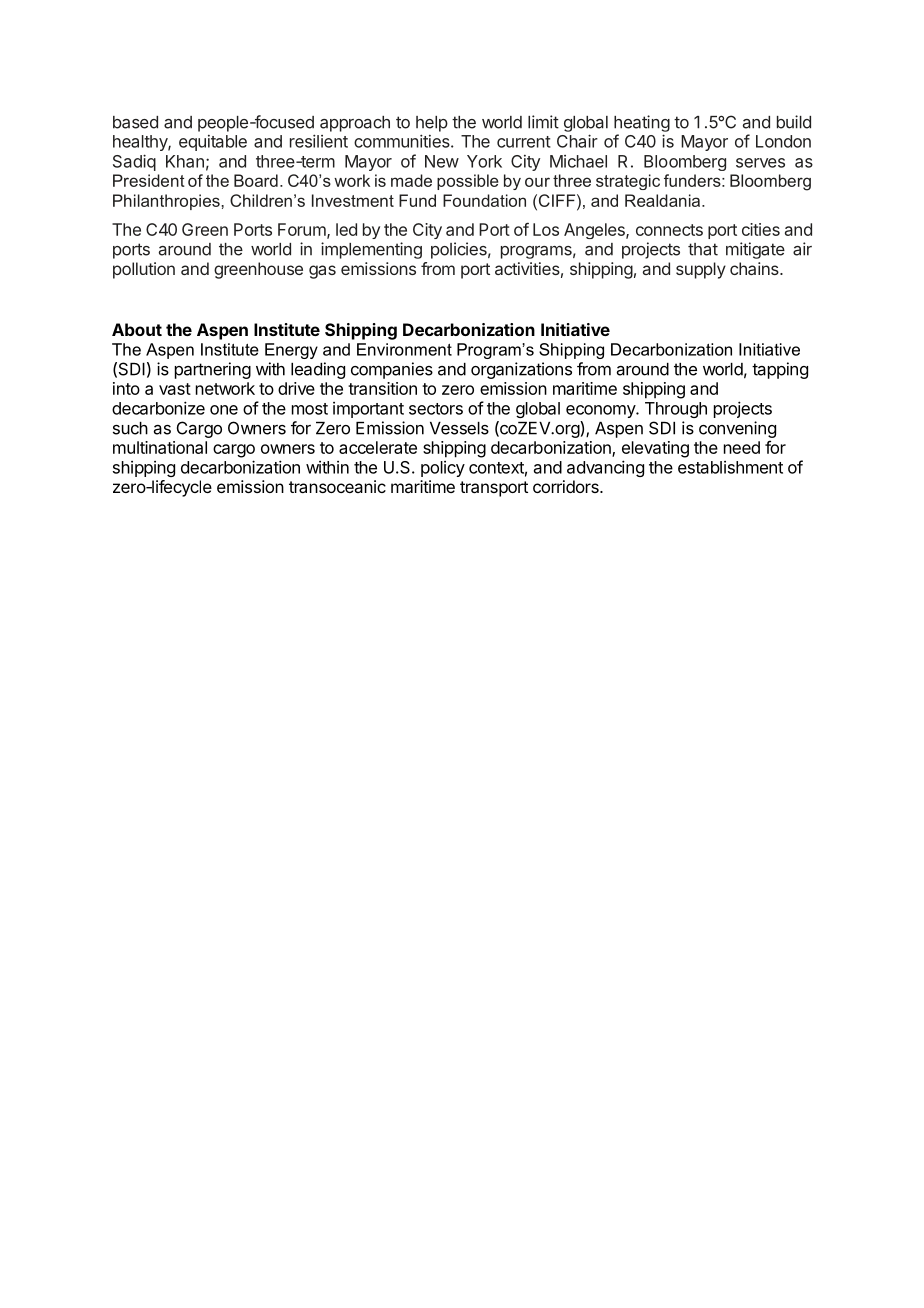 This screenshot has width=924, height=1308. Describe the element at coordinates (160, 447) in the screenshot. I see `multinational` at that location.
